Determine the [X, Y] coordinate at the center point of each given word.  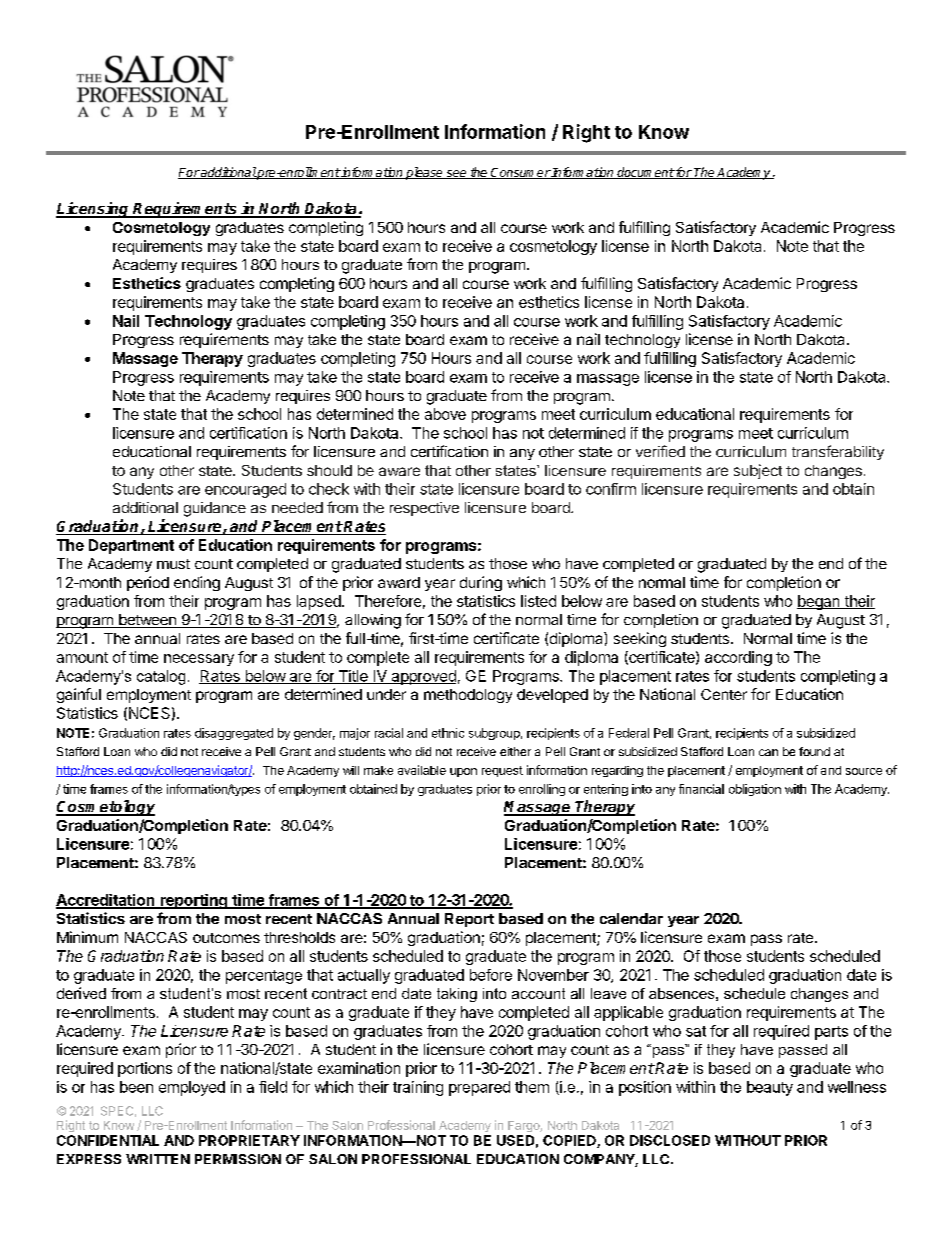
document [644, 173]
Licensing [94, 210]
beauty [770, 1088]
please [424, 173]
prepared [479, 1088]
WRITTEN [158, 1159]
